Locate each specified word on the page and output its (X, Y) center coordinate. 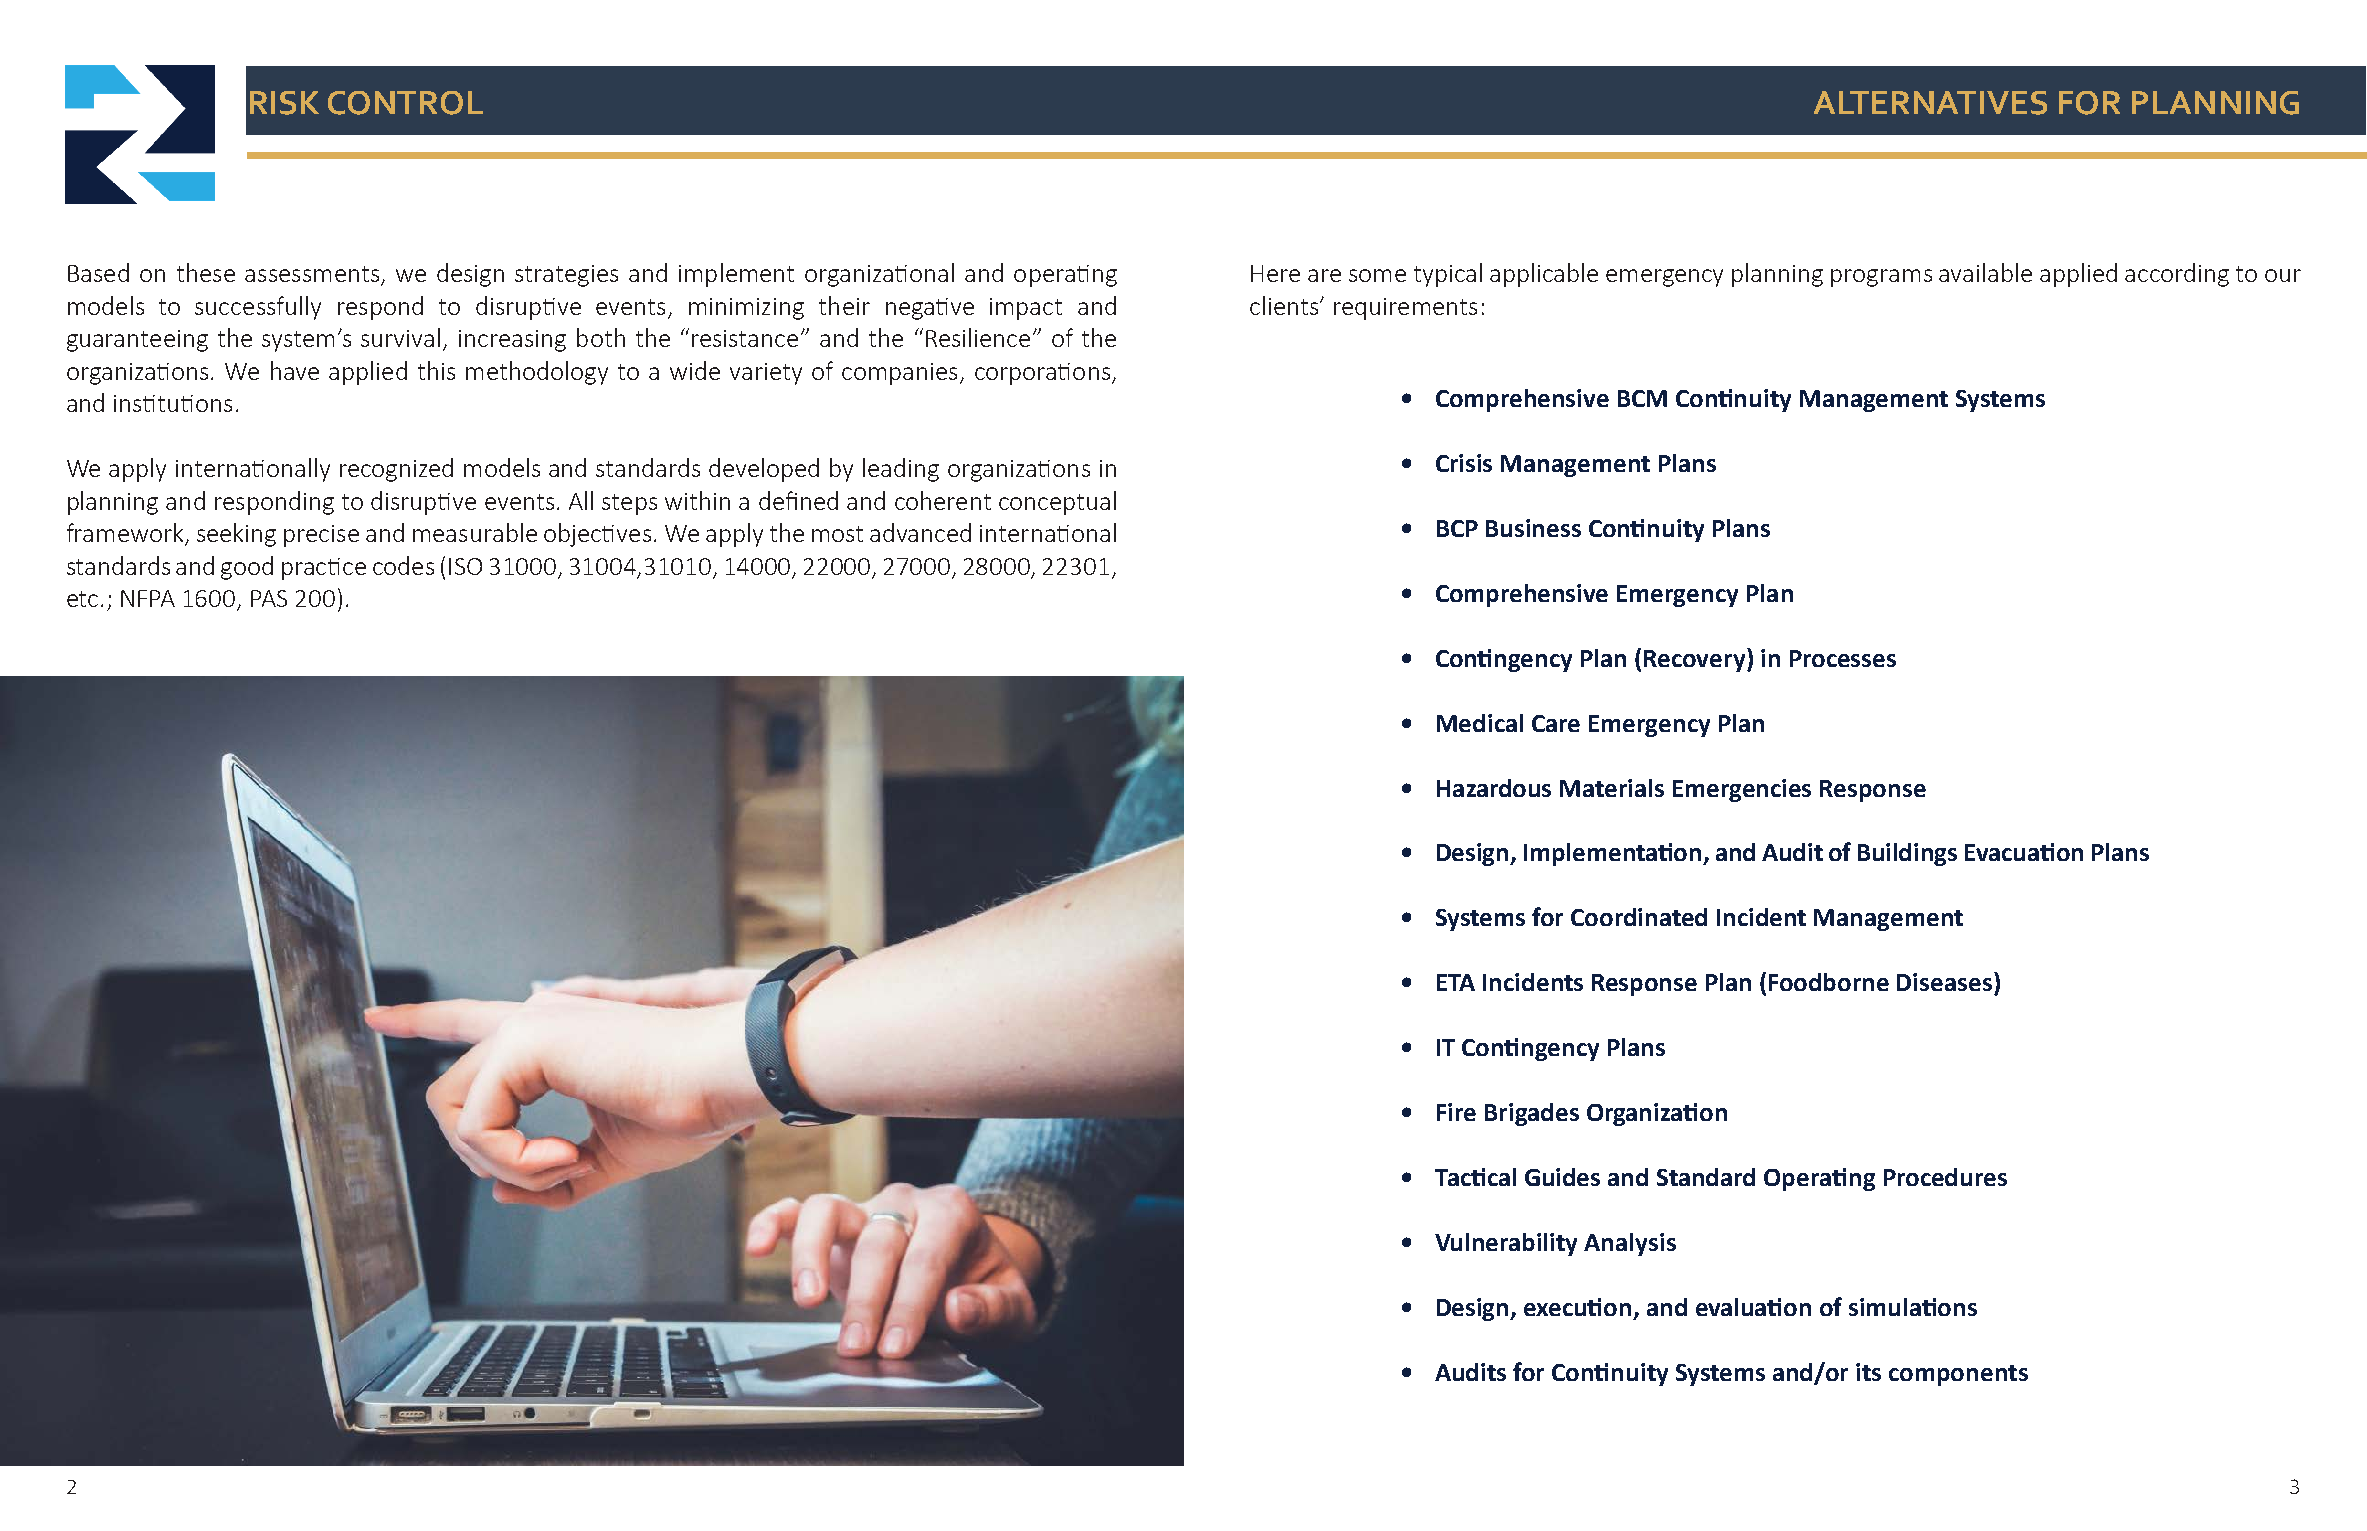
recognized (396, 470)
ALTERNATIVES (1930, 103)
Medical (1480, 723)
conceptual (1057, 503)
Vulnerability (1506, 1244)
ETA (1456, 982)
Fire (1456, 1112)
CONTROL (405, 103)
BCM (1642, 398)
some (1377, 275)
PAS (269, 598)
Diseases (1946, 981)
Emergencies (1742, 790)
